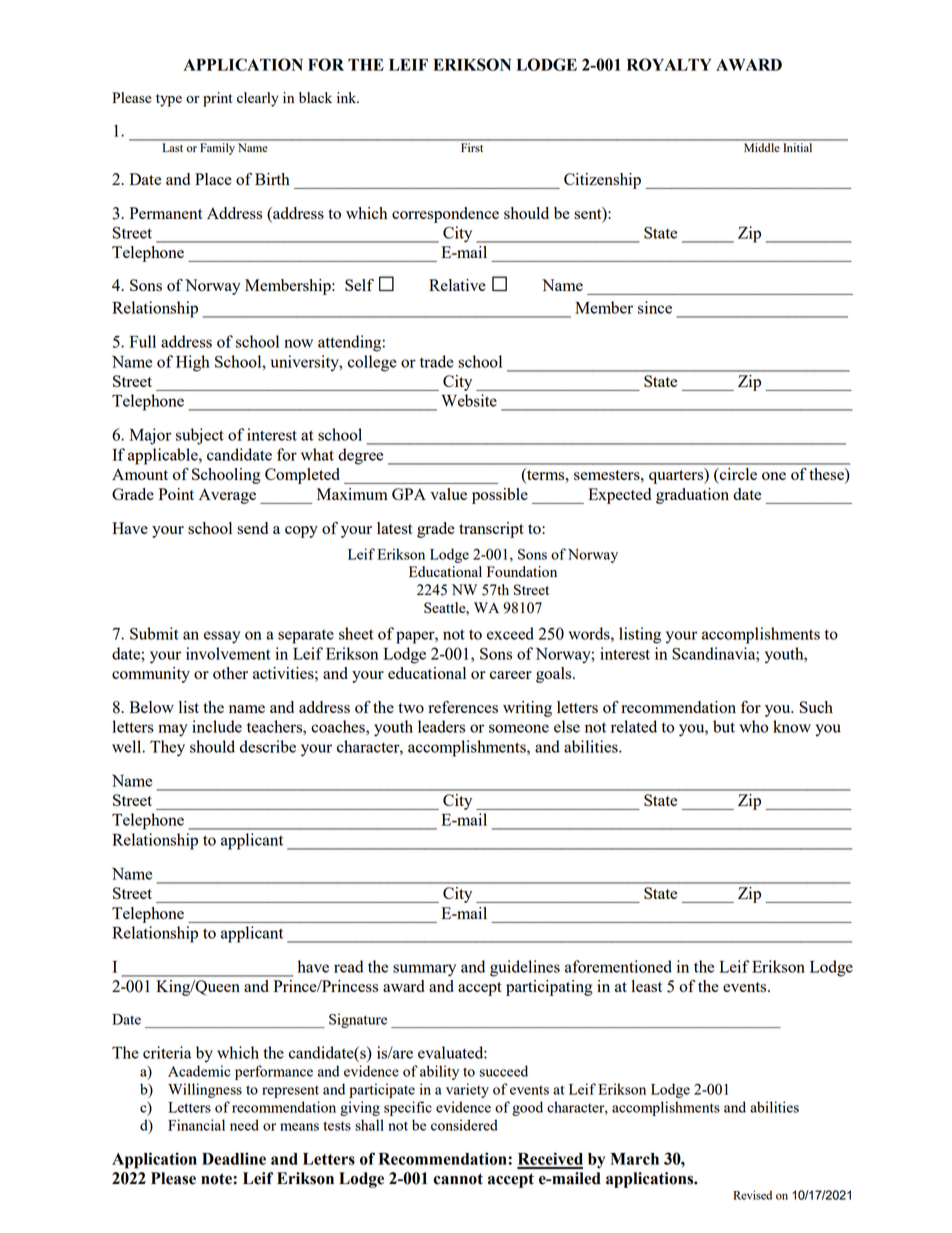 Image resolution: width=952 pixels, height=1233 pixels. Describe the element at coordinates (234, 1158) in the document. I see `Deadline` at that location.
